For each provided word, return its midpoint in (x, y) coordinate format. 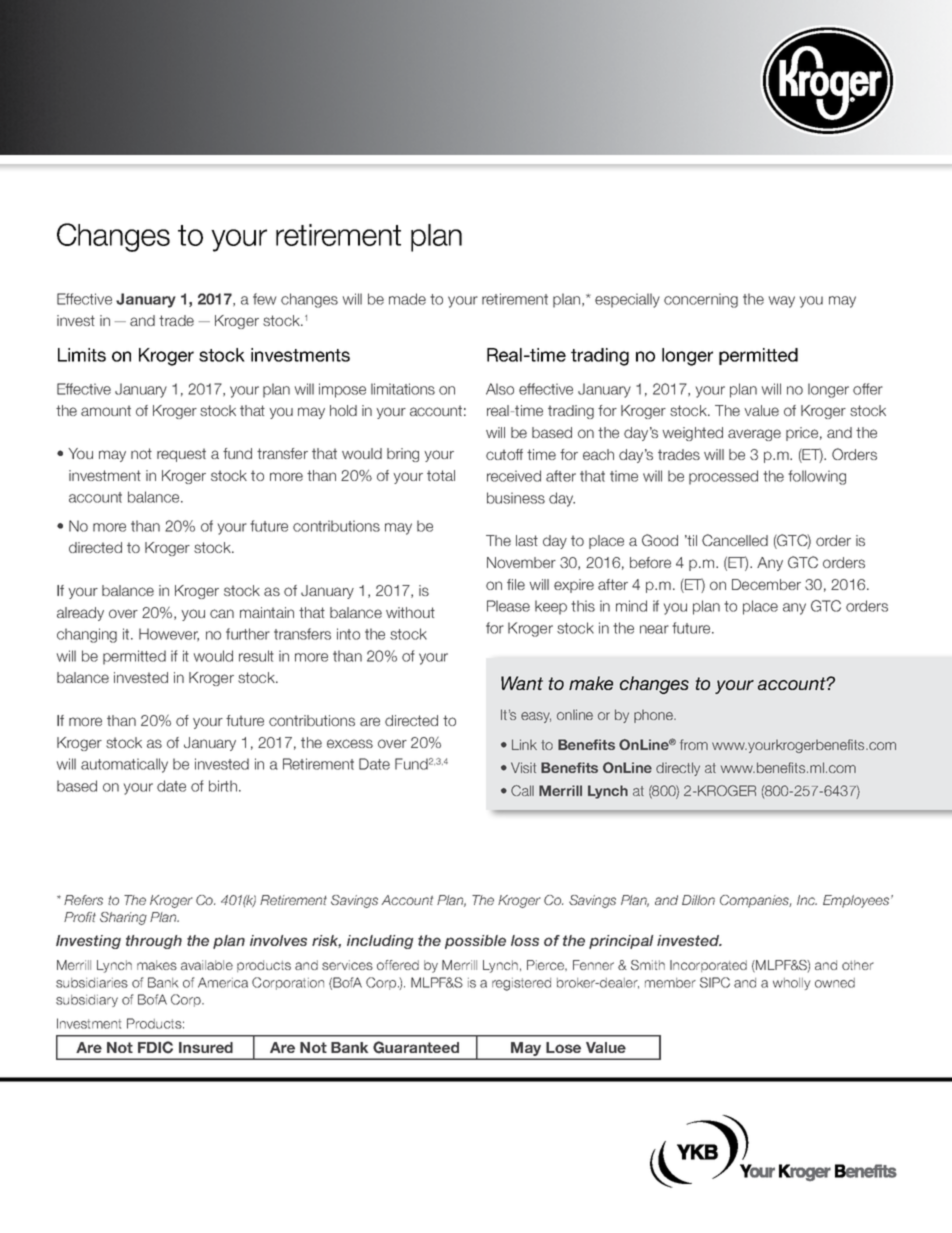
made (407, 299)
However (169, 635)
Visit (523, 767)
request (181, 455)
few (265, 299)
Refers (83, 900)
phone (655, 716)
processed (723, 477)
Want (522, 683)
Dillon (698, 900)
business (516, 498)
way (782, 302)
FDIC (155, 1047)
